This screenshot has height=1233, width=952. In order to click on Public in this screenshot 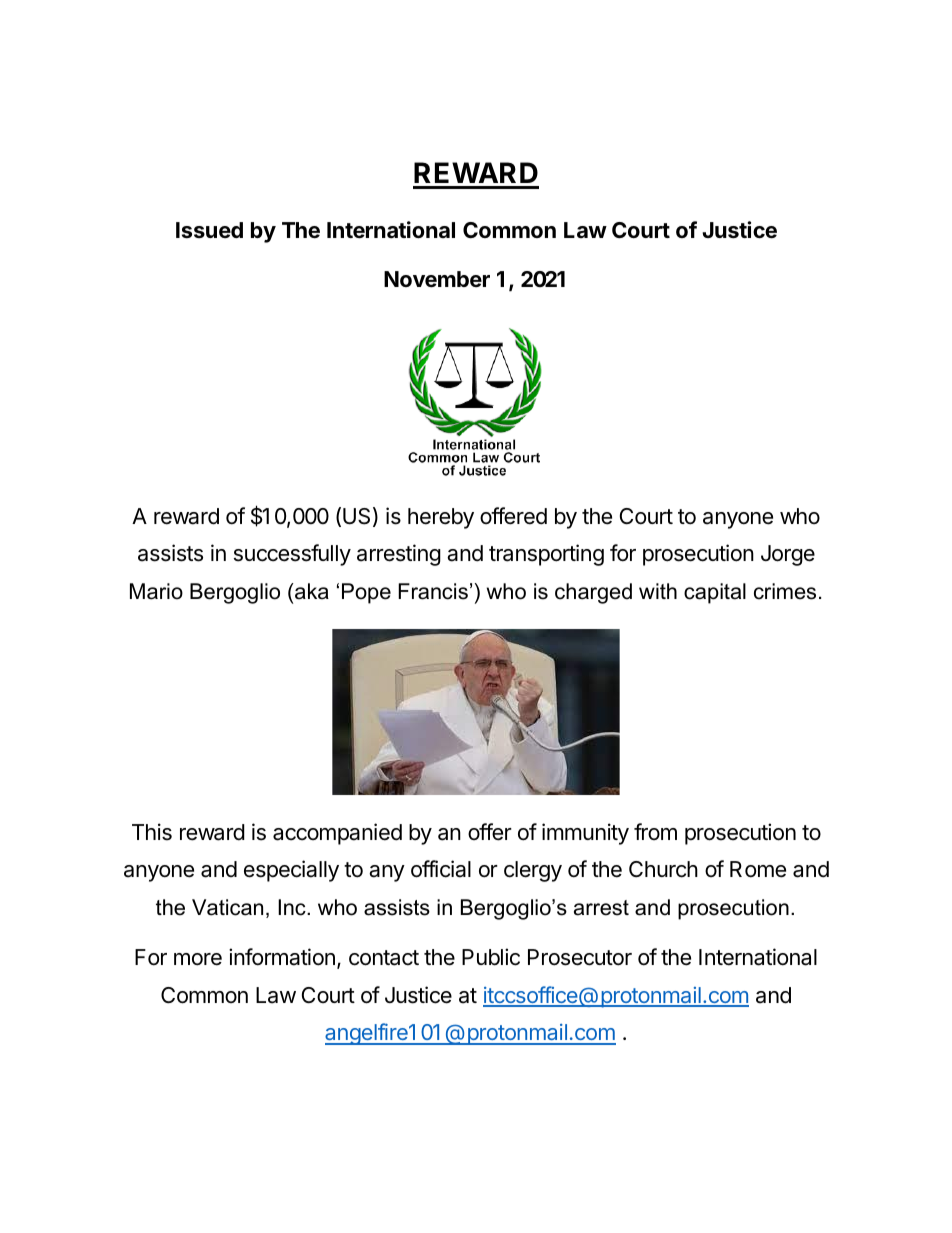, I will do `click(491, 957)`.
